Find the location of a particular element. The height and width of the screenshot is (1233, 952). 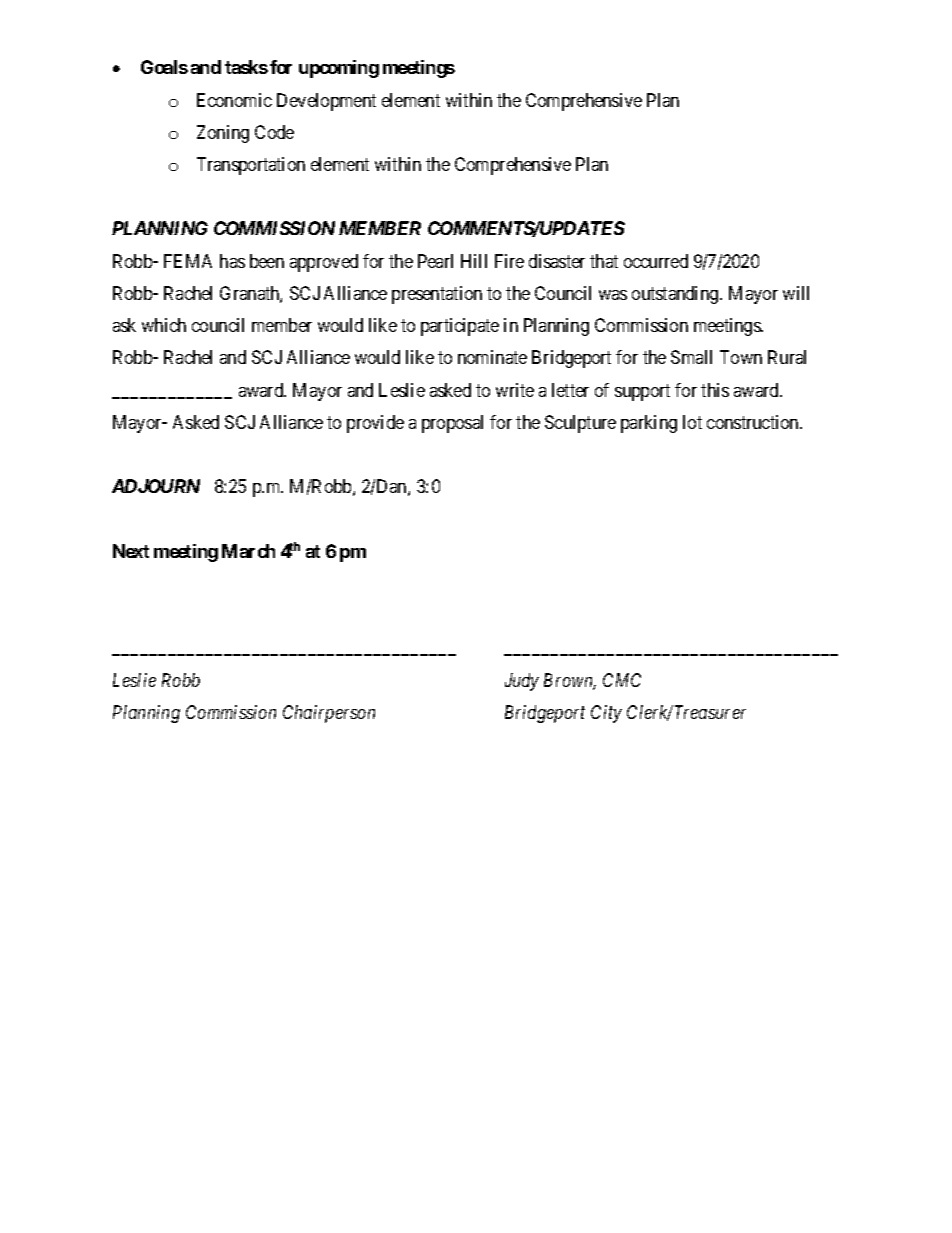

proposal is located at coordinates (452, 424).
